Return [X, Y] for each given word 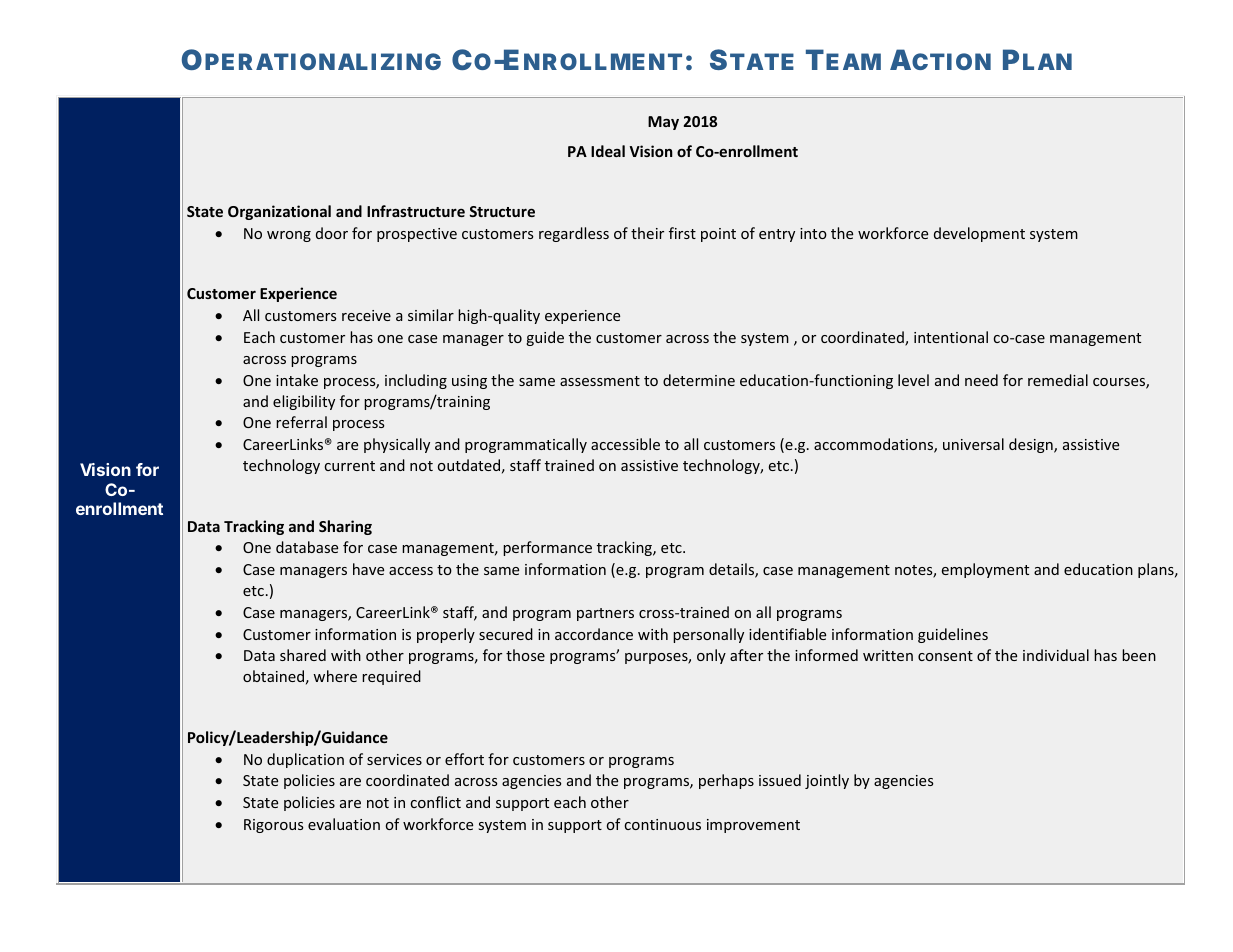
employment [985, 570]
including [416, 381]
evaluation [344, 824]
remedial [1058, 380]
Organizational [279, 212]
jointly [827, 781]
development [979, 234]
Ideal [608, 151]
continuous [663, 824]
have [368, 569]
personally [708, 635]
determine [699, 380]
